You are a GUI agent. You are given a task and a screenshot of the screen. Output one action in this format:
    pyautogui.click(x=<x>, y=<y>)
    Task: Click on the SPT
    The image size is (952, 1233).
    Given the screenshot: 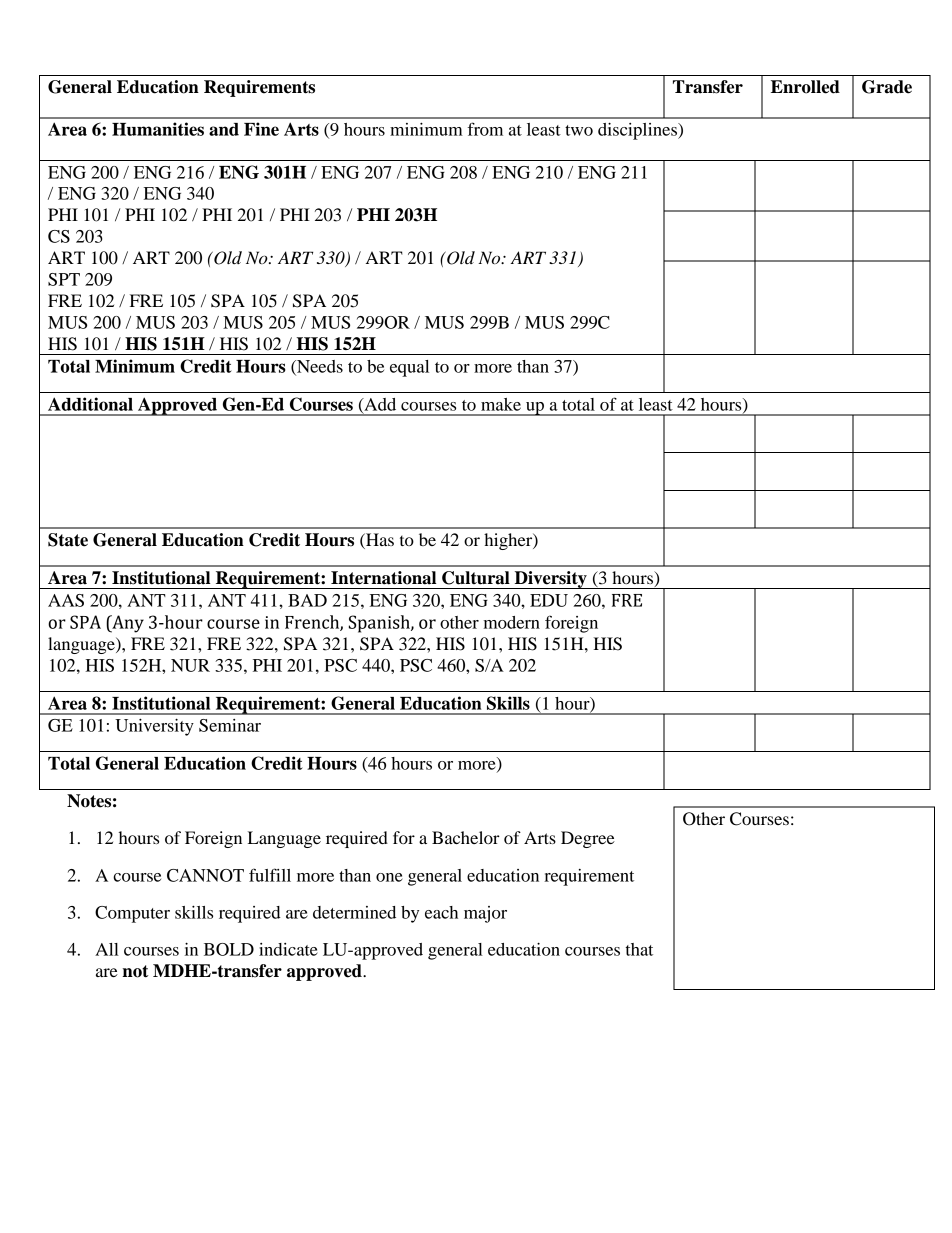 What is the action you would take?
    pyautogui.click(x=64, y=279)
